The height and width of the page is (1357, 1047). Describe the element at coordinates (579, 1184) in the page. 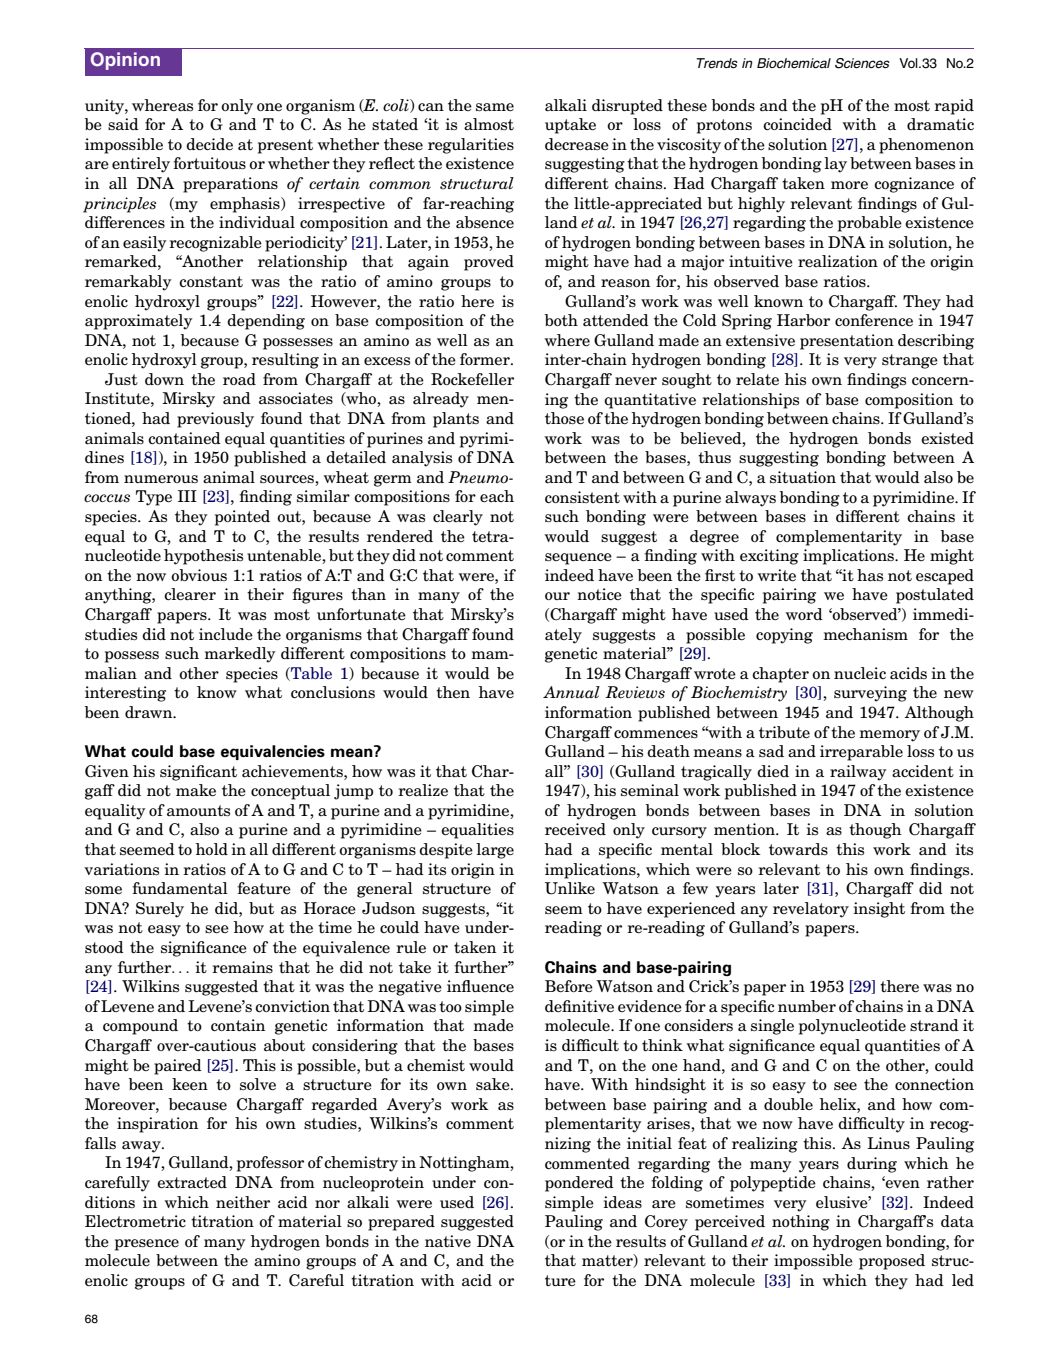

I see `pondered` at that location.
